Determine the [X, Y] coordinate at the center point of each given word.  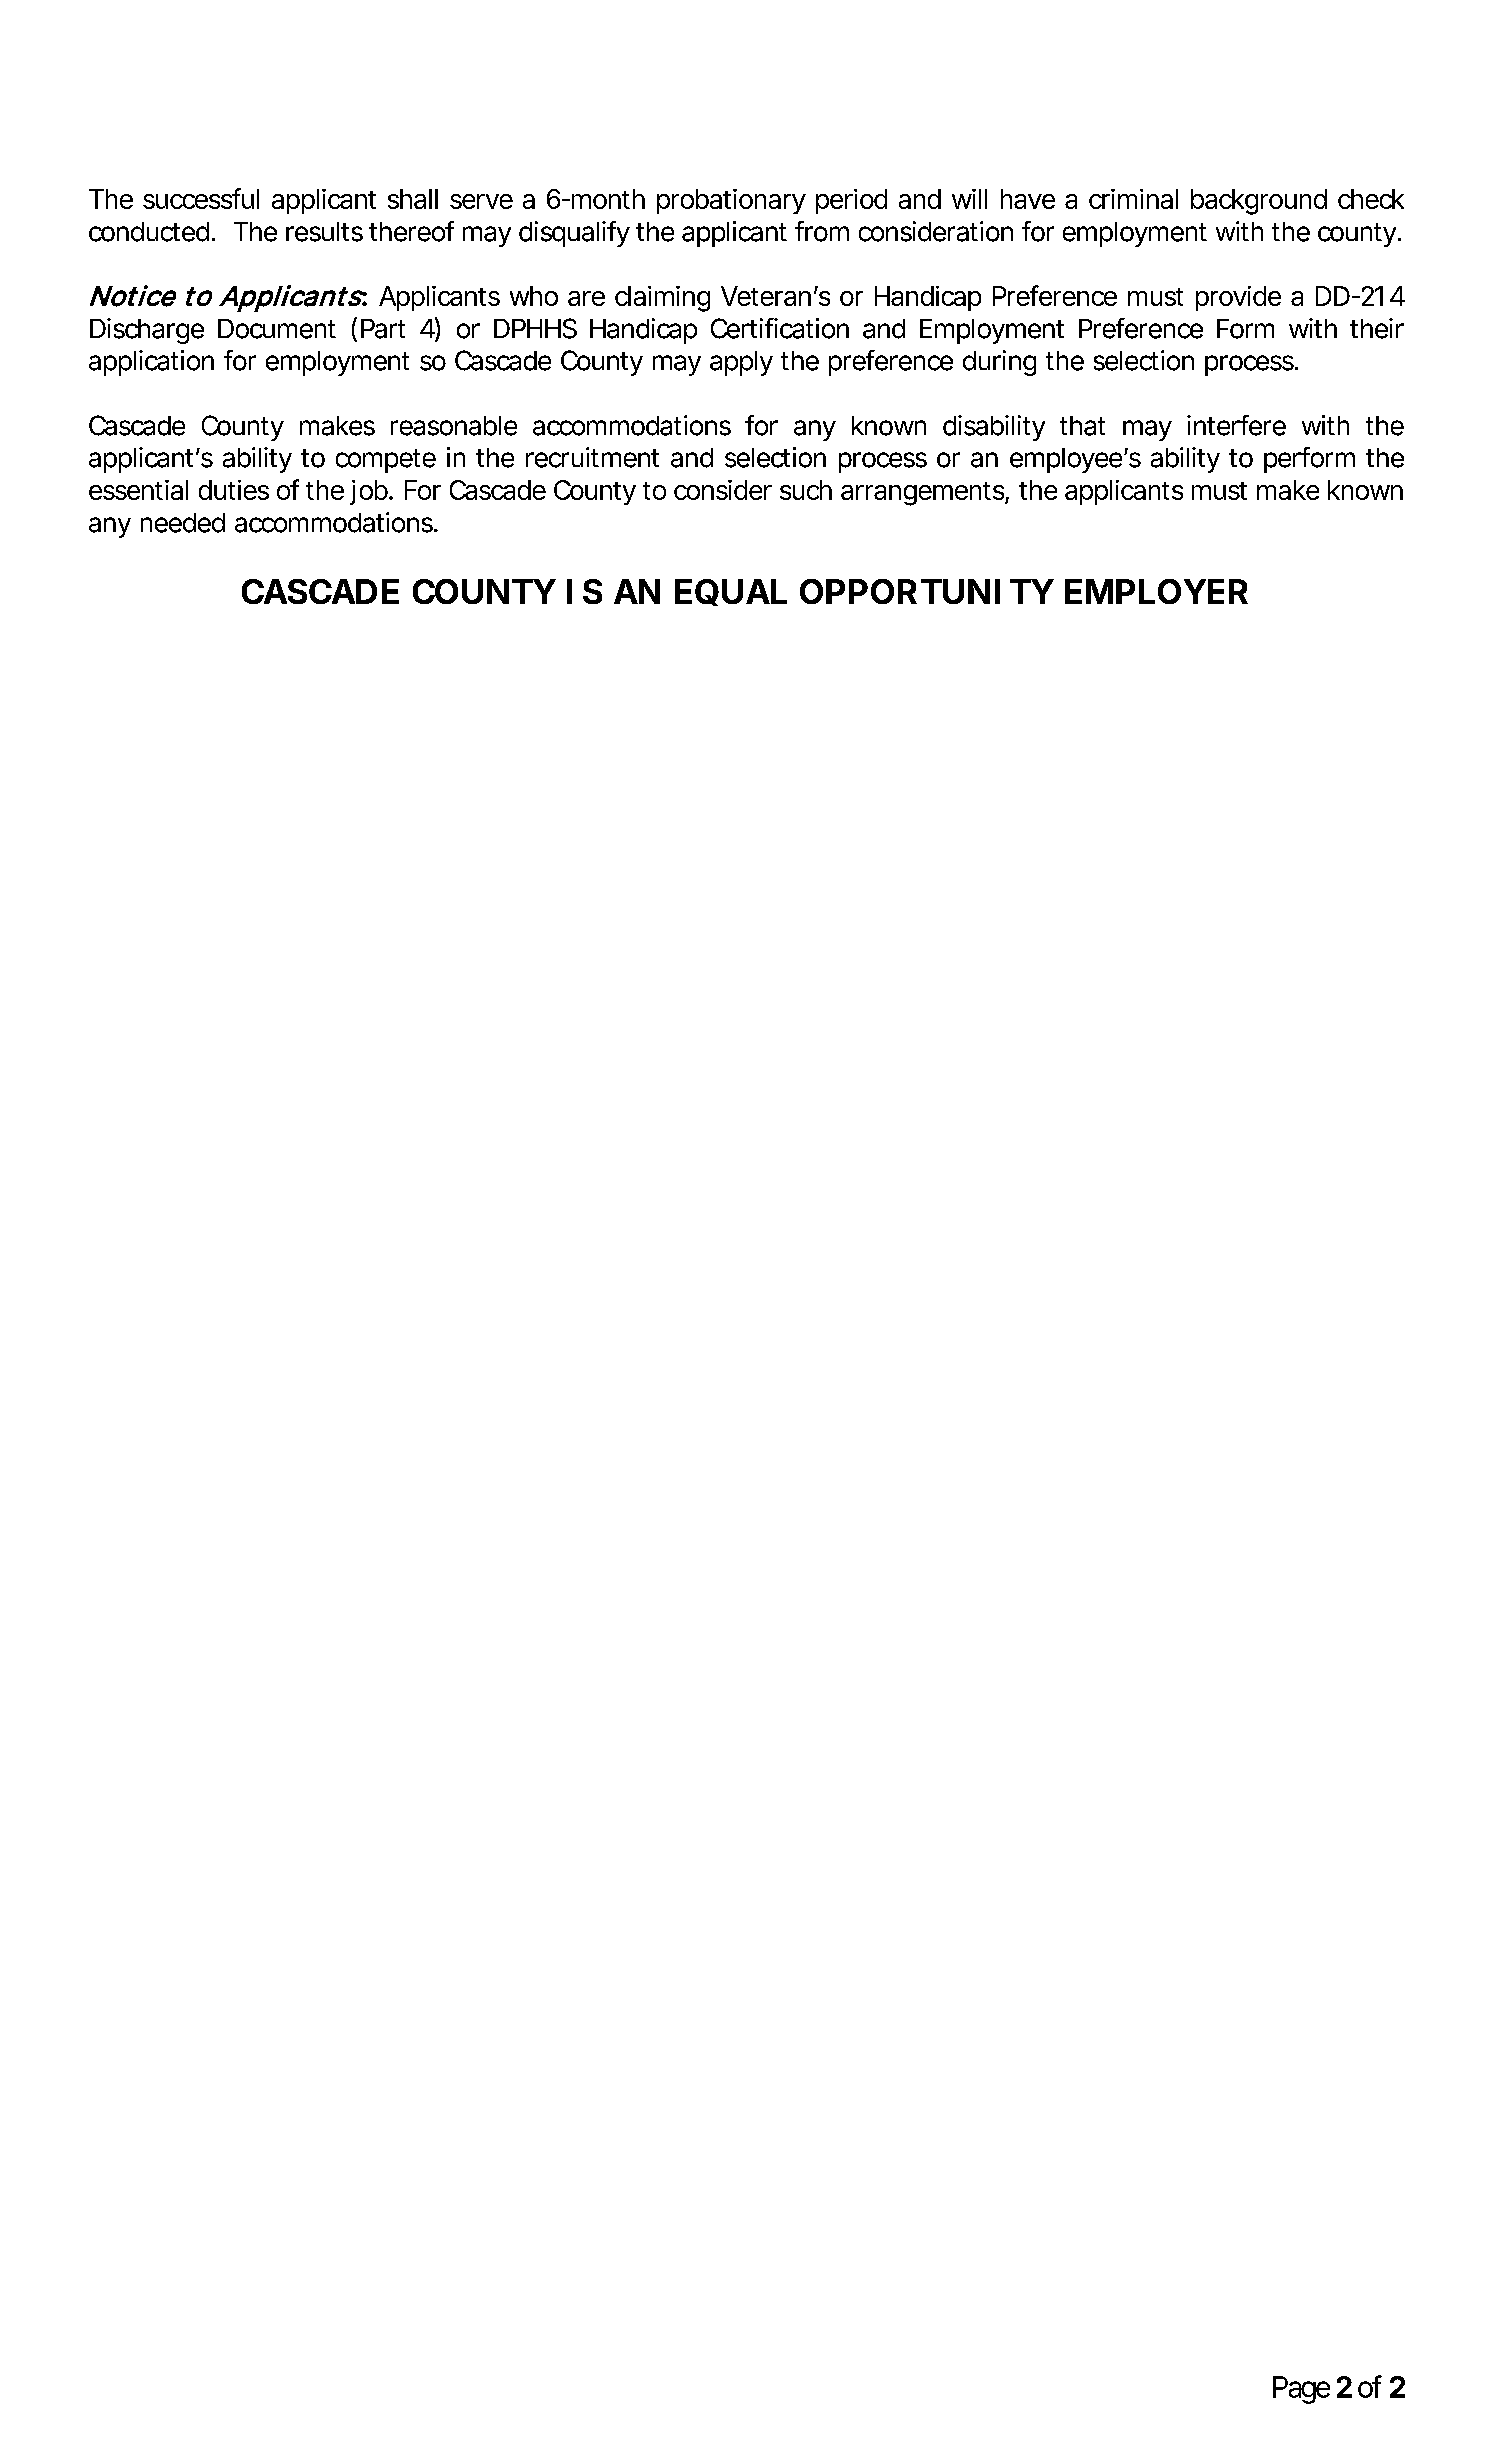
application [151, 363]
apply [741, 363]
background [1259, 202]
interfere [1236, 425]
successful [201, 198]
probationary [731, 201]
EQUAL [731, 592]
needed [183, 523]
